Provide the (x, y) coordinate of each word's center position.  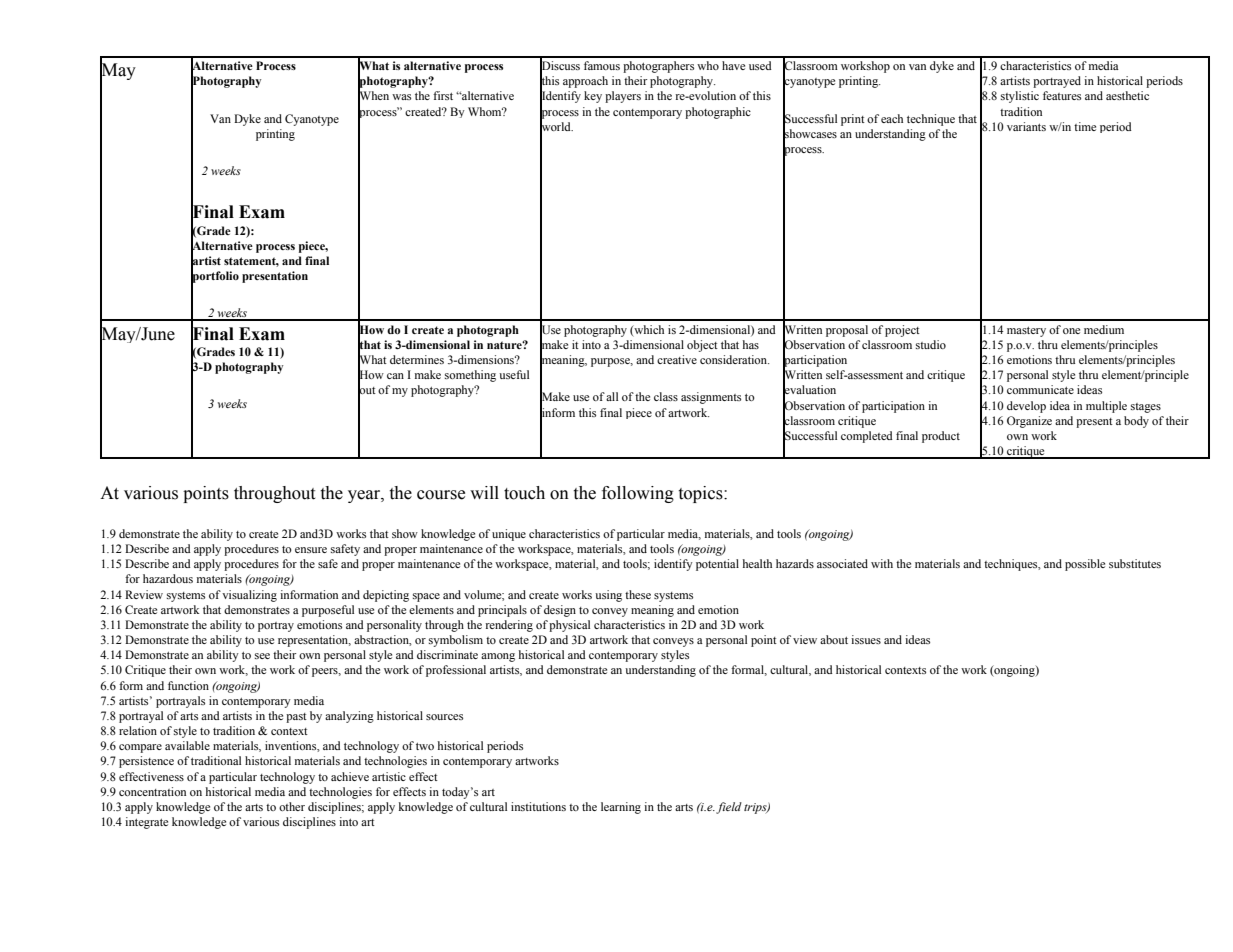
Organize (1029, 422)
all (612, 396)
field (728, 808)
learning (621, 808)
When (373, 96)
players (623, 97)
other (292, 806)
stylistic (1020, 97)
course (441, 495)
